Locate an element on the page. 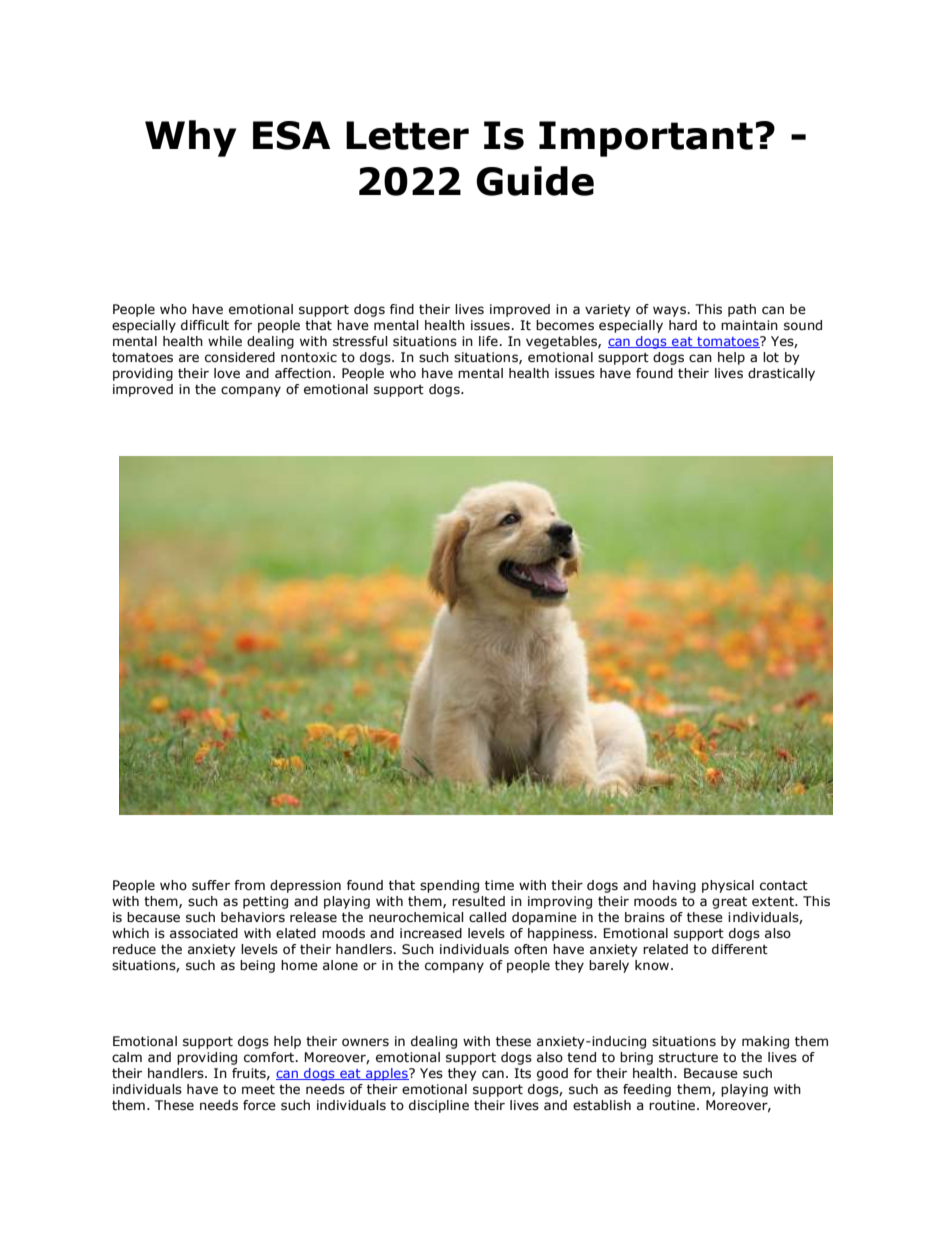  drastically is located at coordinates (781, 374).
